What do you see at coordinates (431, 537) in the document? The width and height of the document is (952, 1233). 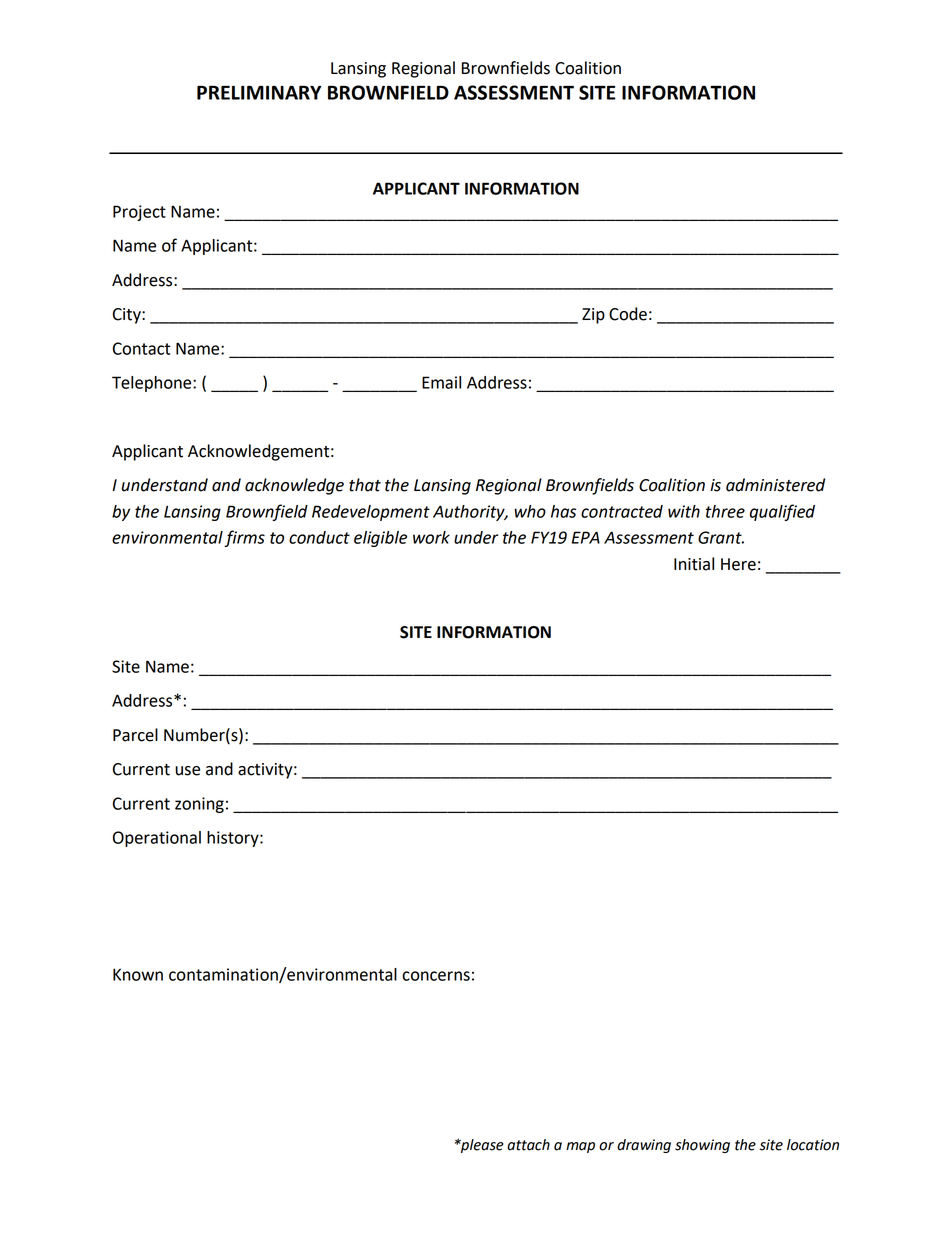 I see `work` at bounding box center [431, 537].
